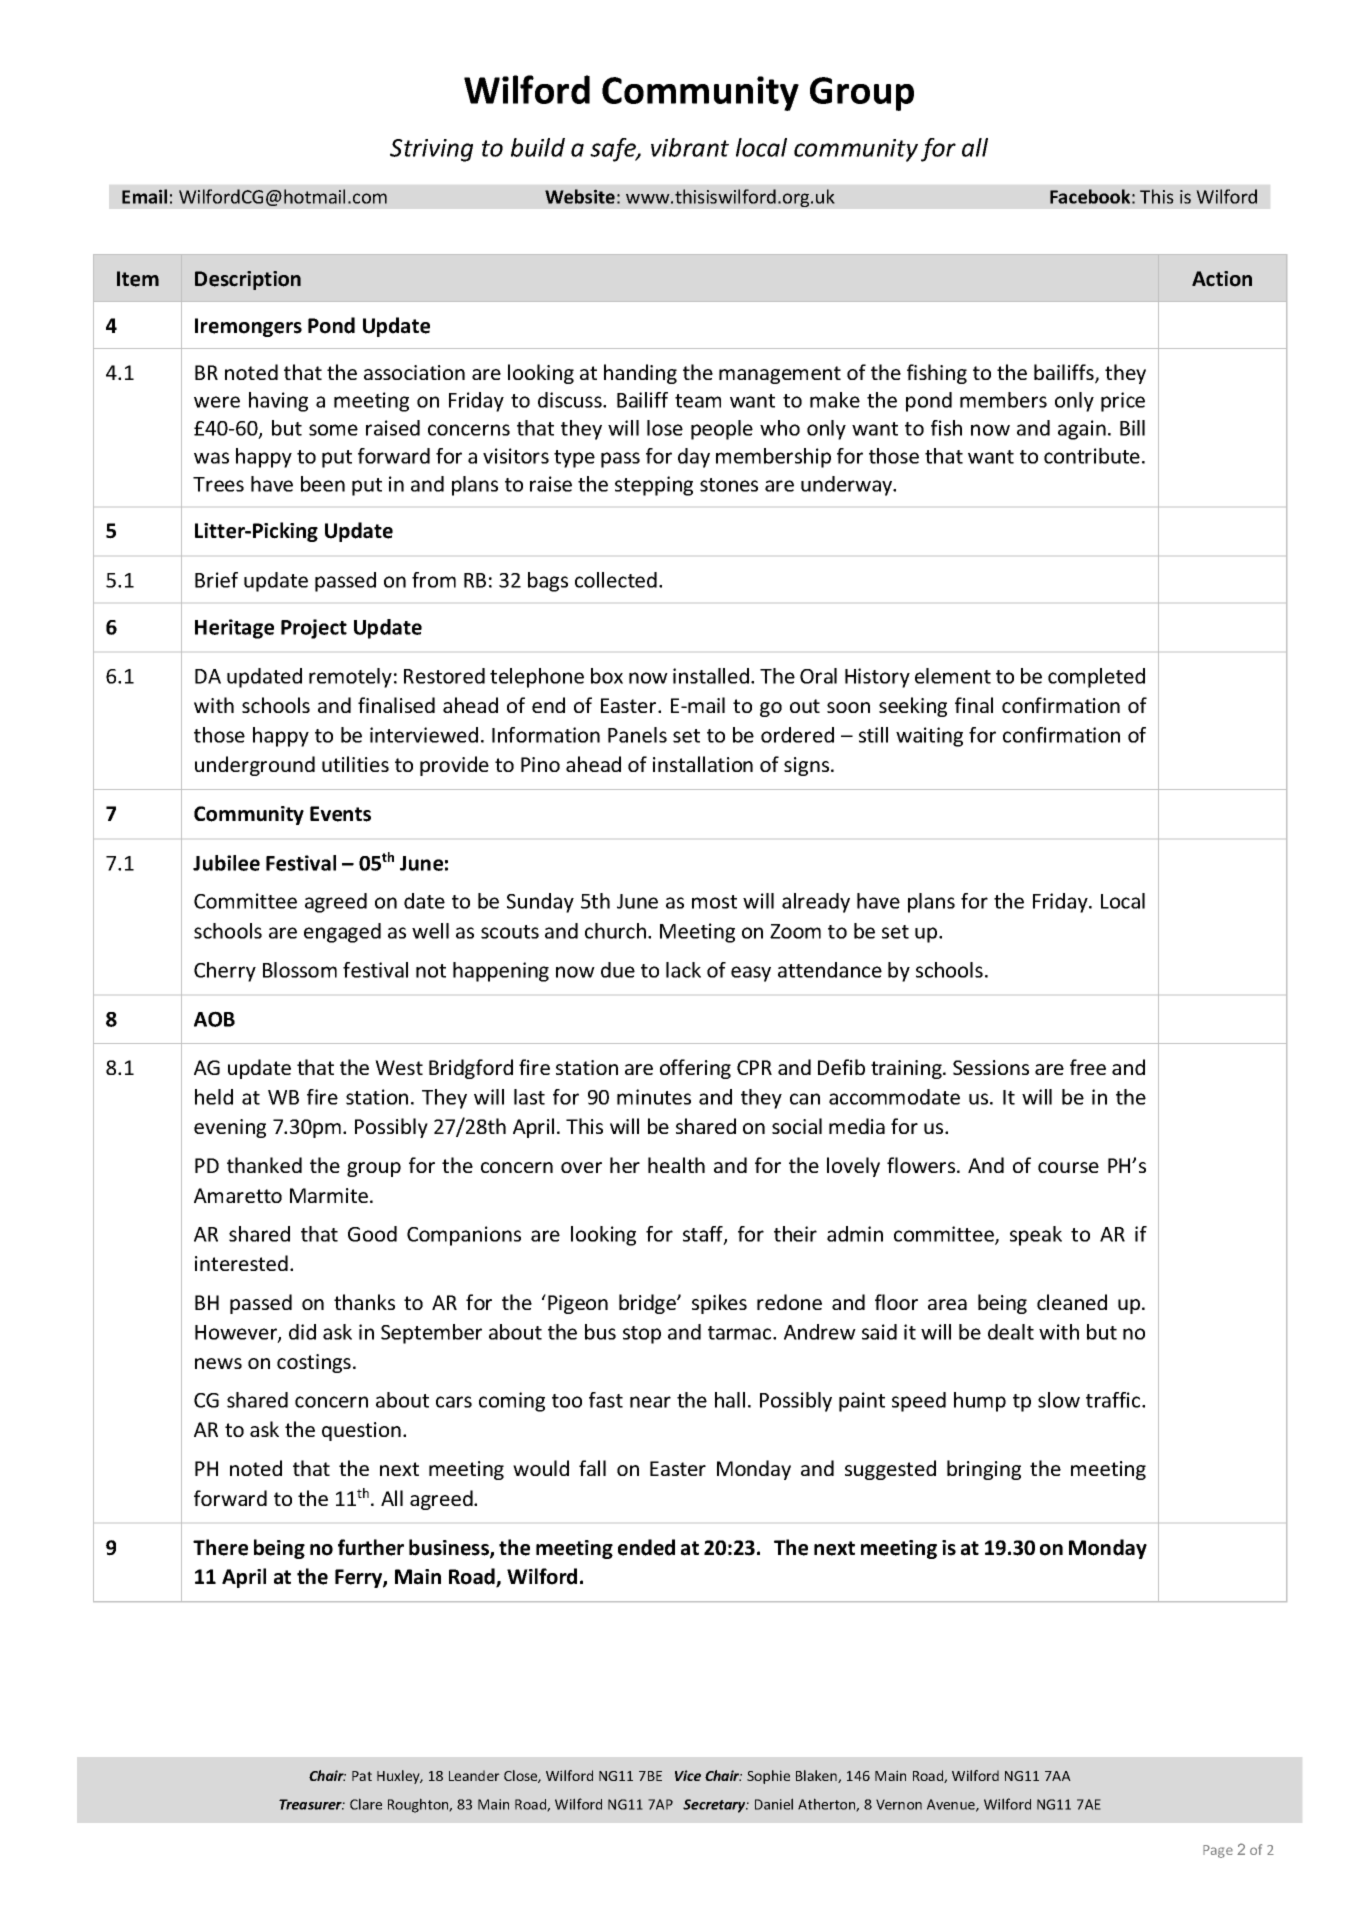 The image size is (1354, 1916). I want to click on Description, so click(248, 280).
